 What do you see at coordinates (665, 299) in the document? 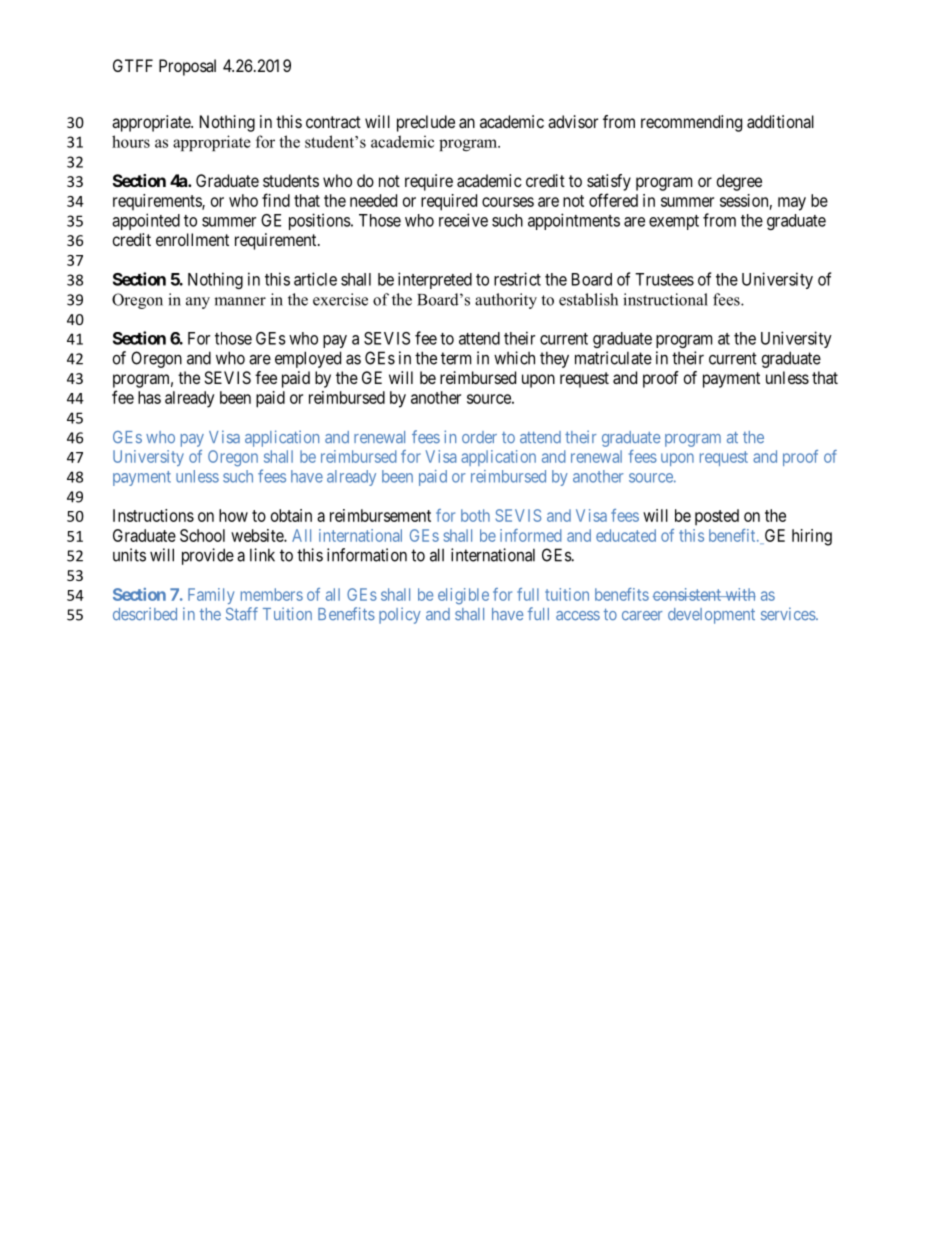
I see `instructional` at bounding box center [665, 299].
